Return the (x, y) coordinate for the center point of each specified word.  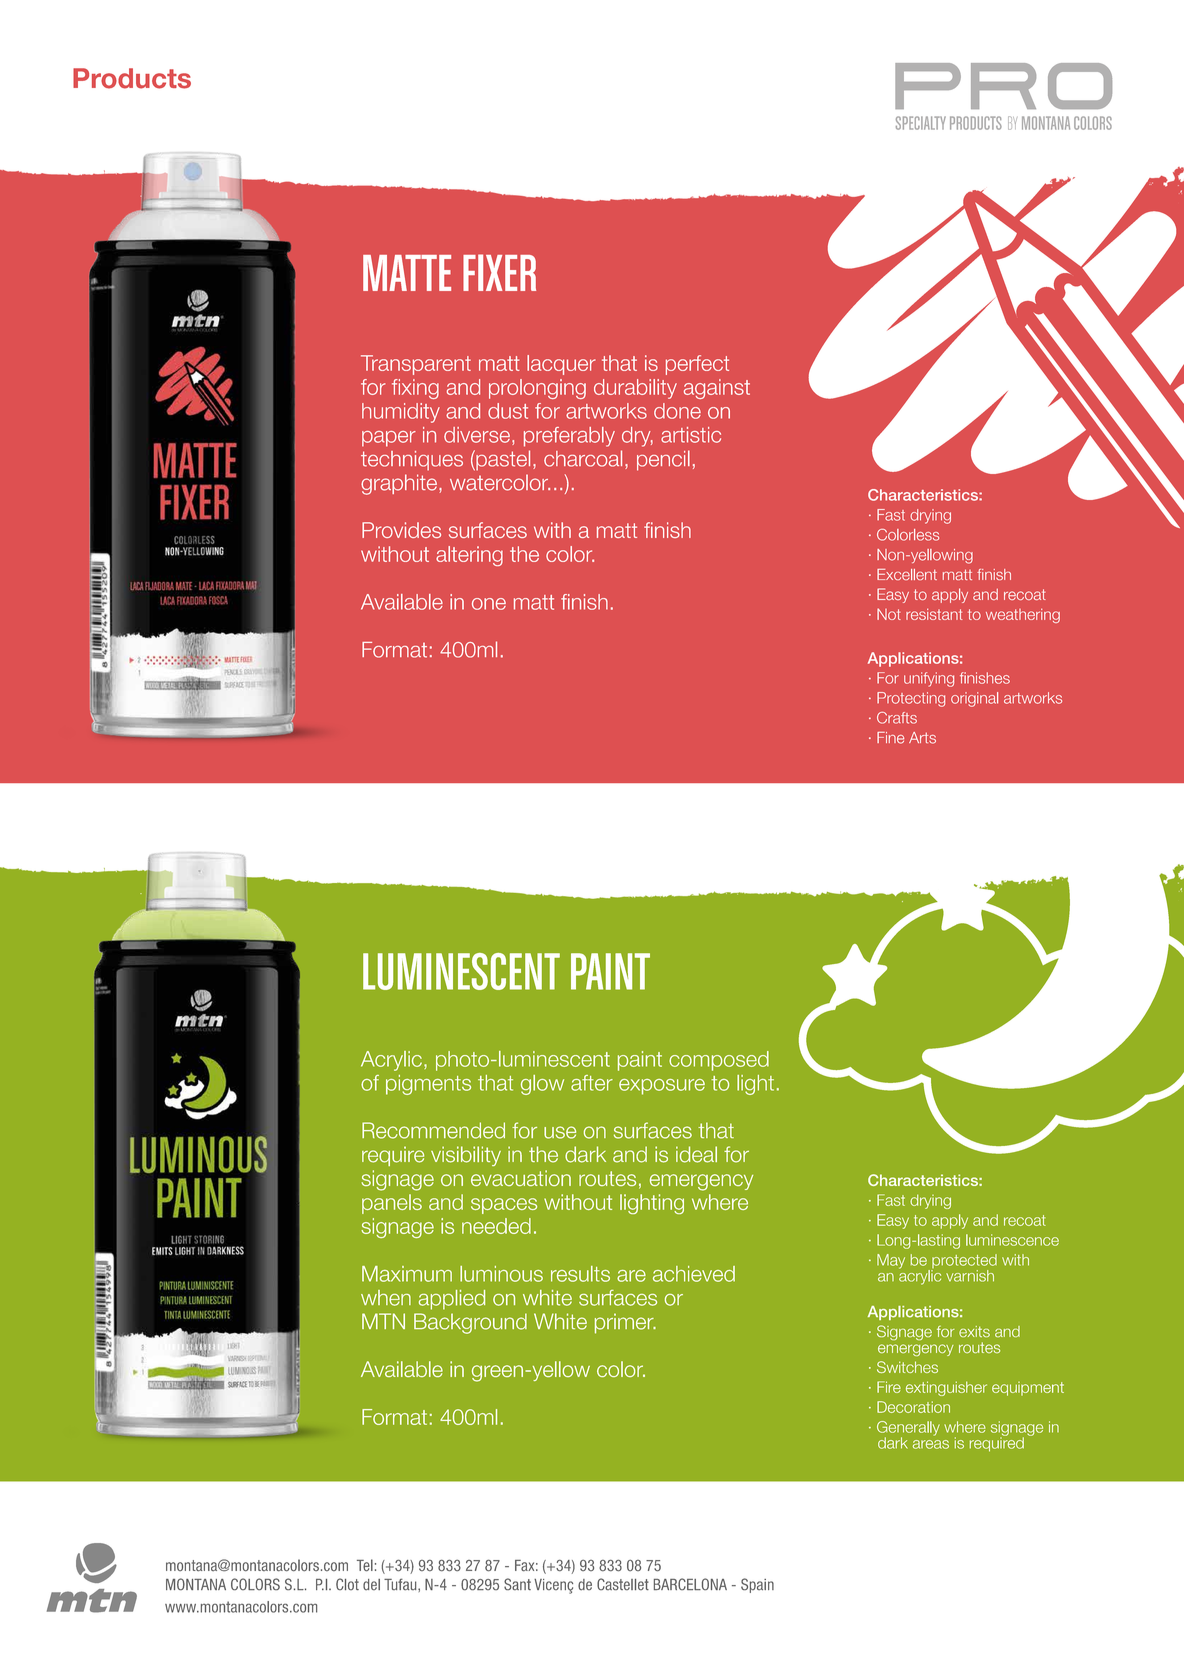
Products (132, 78)
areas (931, 1444)
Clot (347, 1584)
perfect (697, 365)
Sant (517, 1584)
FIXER (499, 272)
